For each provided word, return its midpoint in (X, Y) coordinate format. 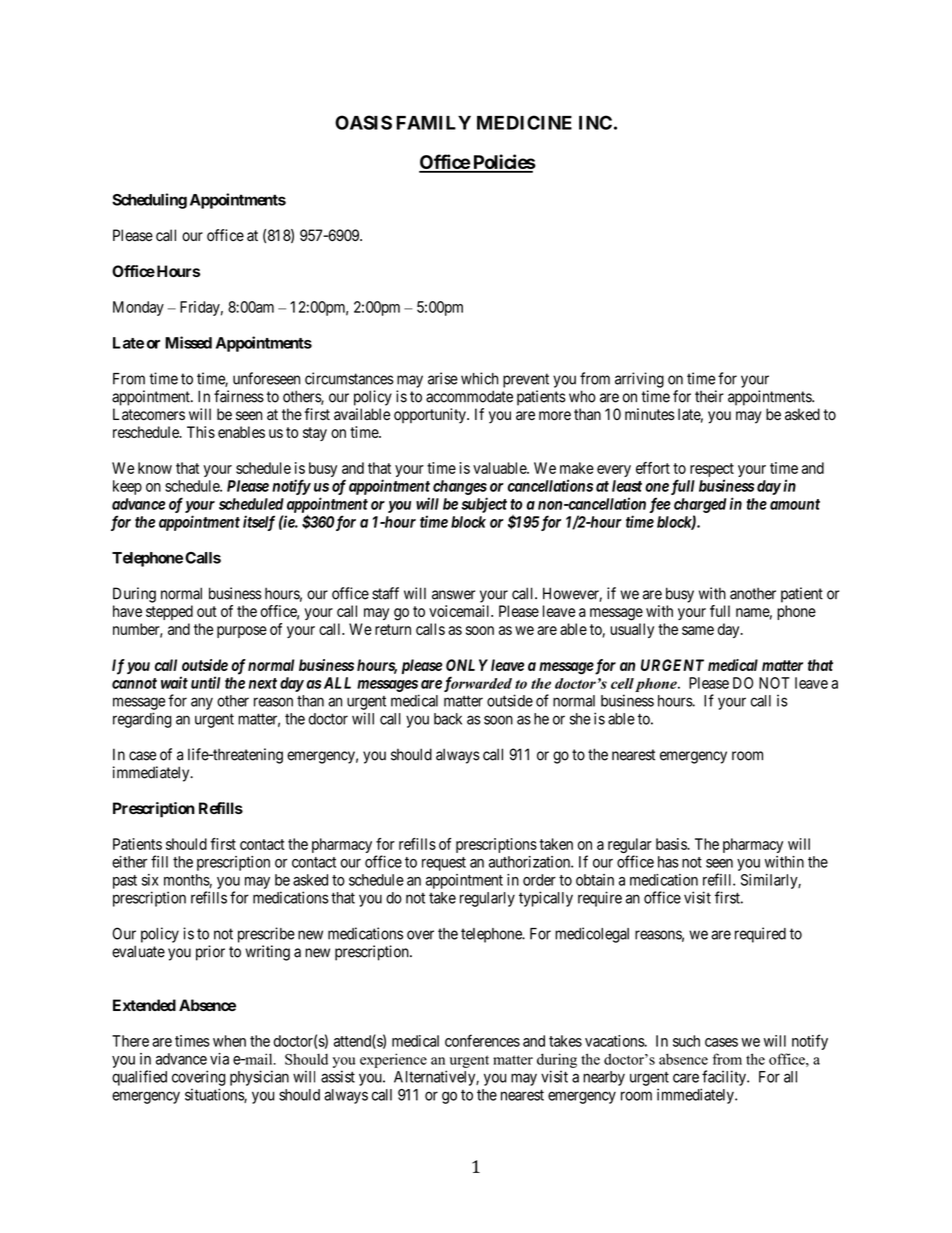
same (698, 630)
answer (453, 595)
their (709, 396)
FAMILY (433, 123)
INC (595, 122)
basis (672, 844)
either (129, 862)
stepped (169, 612)
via (219, 1059)
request (444, 864)
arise (443, 378)
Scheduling (149, 201)
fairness (239, 396)
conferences (482, 1040)
